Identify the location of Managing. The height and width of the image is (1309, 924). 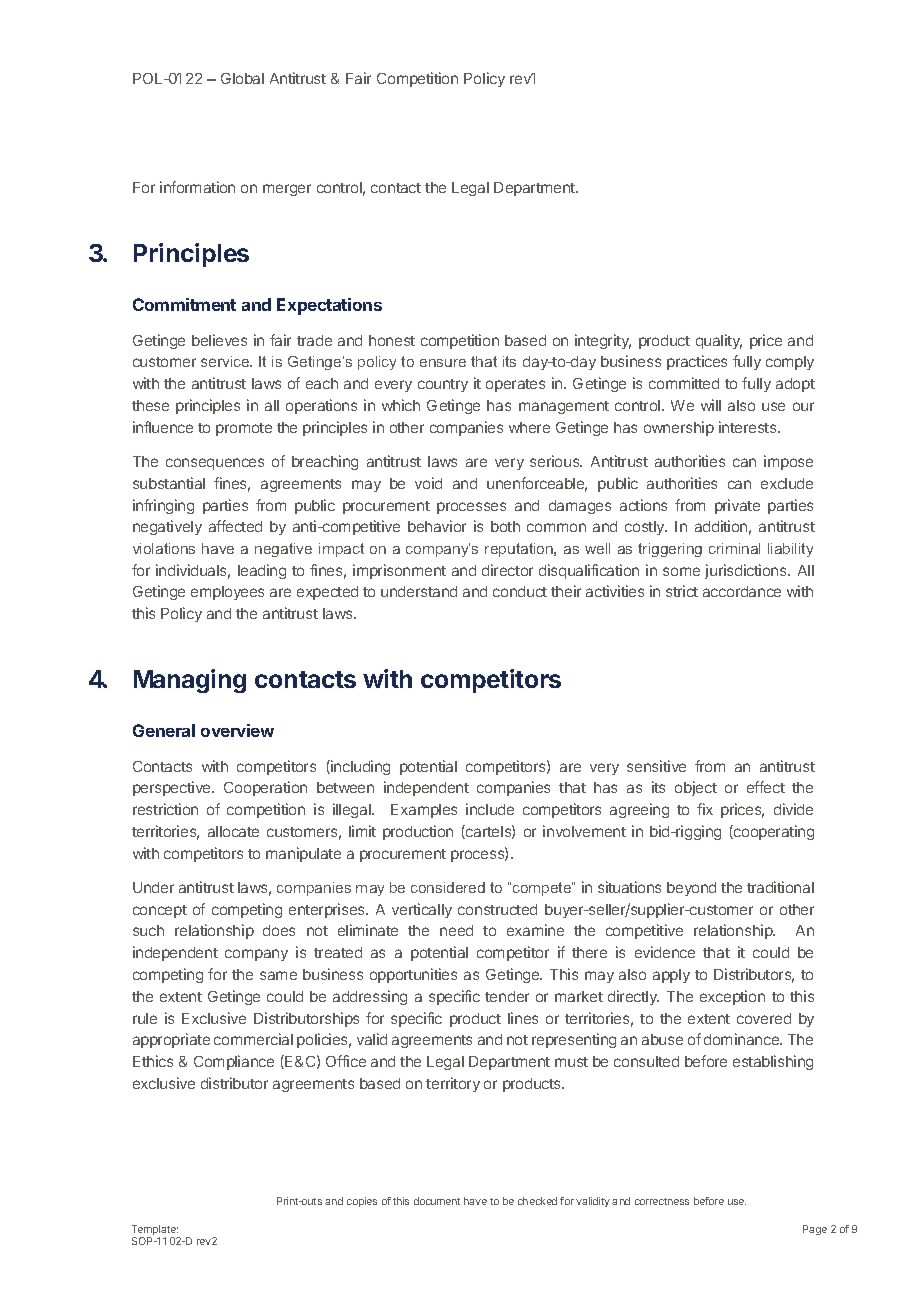
(190, 681).
